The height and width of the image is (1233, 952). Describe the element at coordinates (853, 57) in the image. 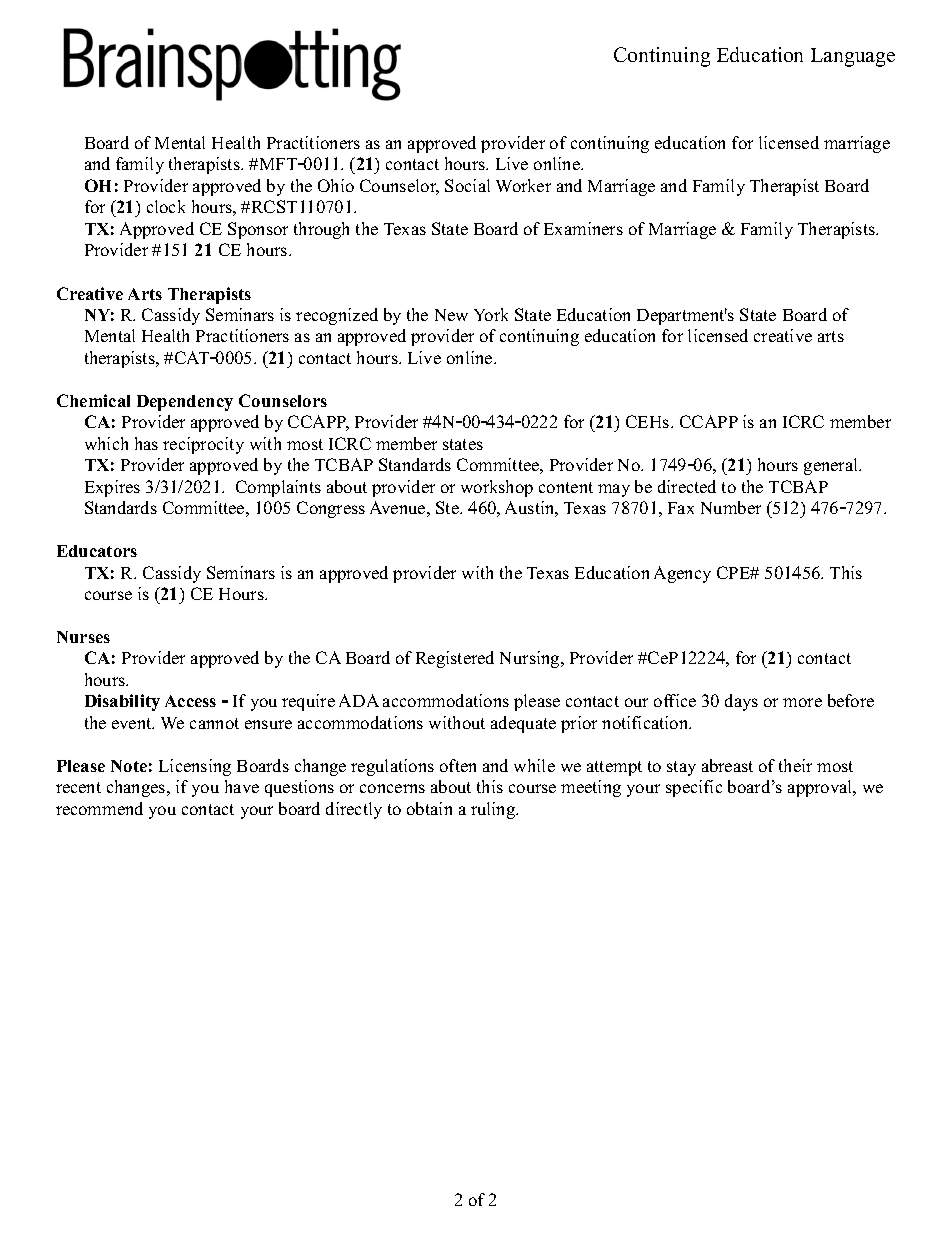

I see `Language` at that location.
